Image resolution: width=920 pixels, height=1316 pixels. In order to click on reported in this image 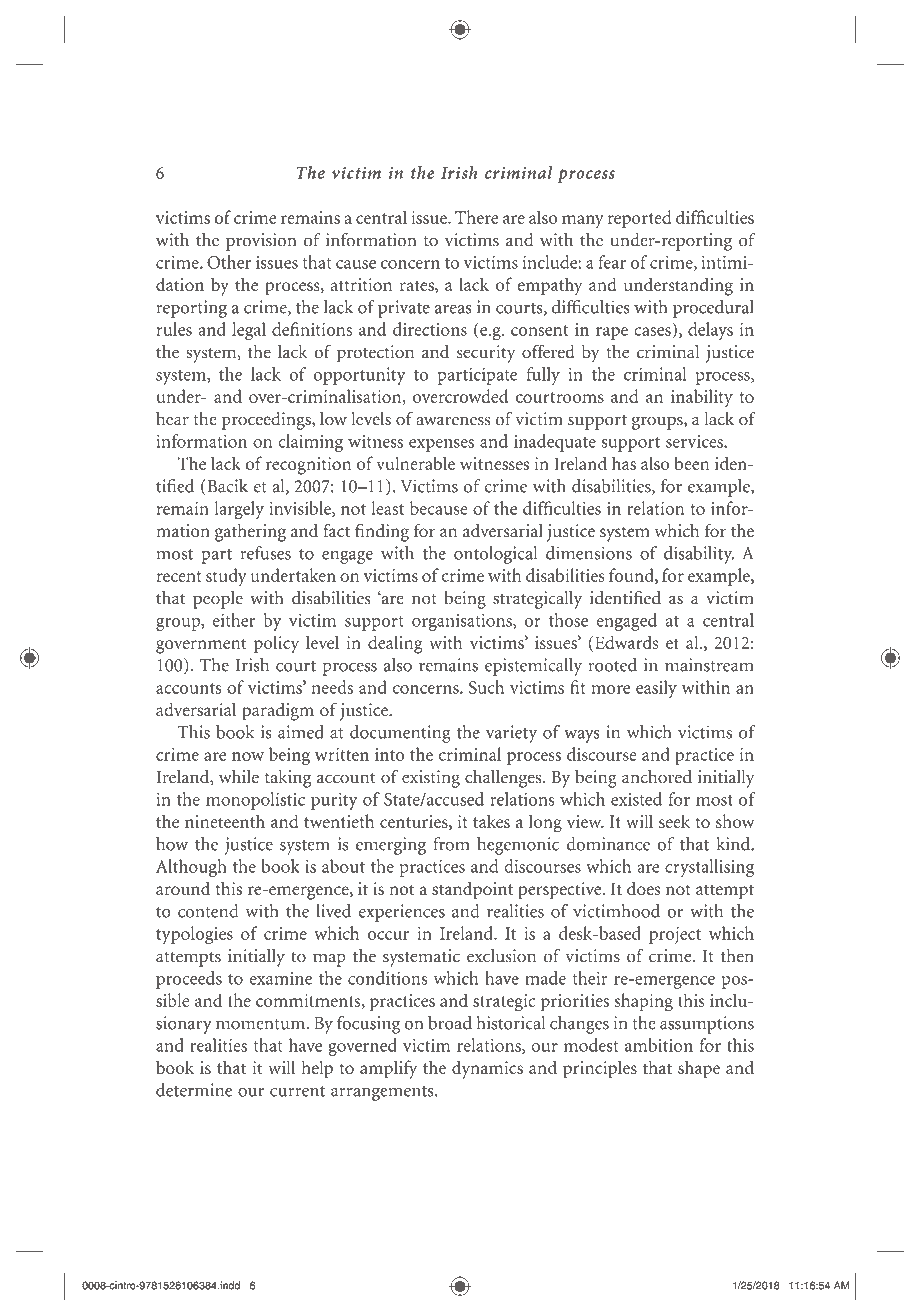, I will do `click(639, 219)`.
